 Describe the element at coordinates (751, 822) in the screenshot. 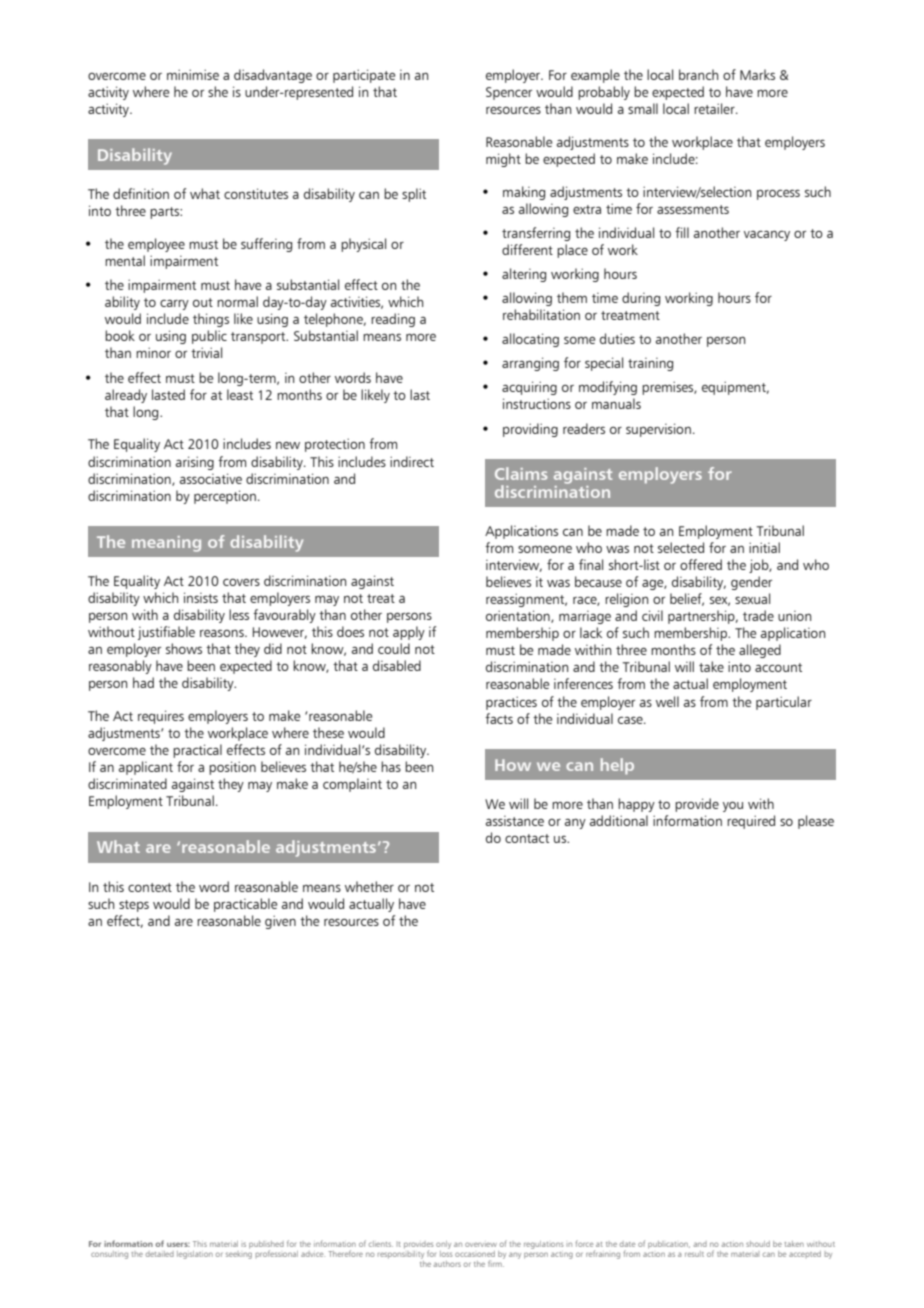

I see `required` at that location.
